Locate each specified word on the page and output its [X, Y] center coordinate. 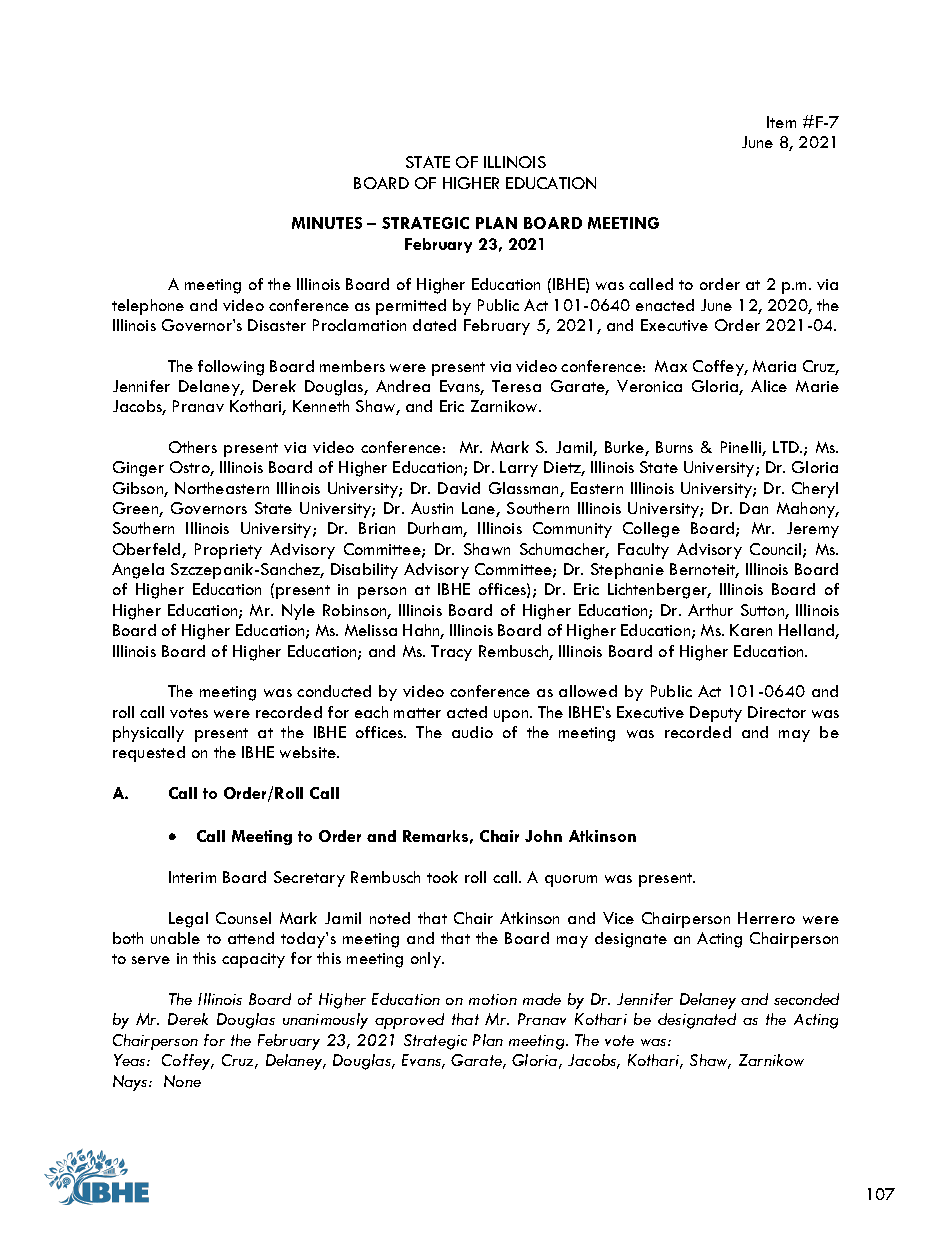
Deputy [716, 714]
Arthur [710, 610]
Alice [769, 386]
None [182, 1081]
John [543, 836]
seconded [806, 999]
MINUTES [327, 223]
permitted [411, 307]
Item [781, 122]
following [231, 368]
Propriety [228, 551]
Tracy [451, 653]
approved [409, 1021]
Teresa [516, 386]
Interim [192, 877]
